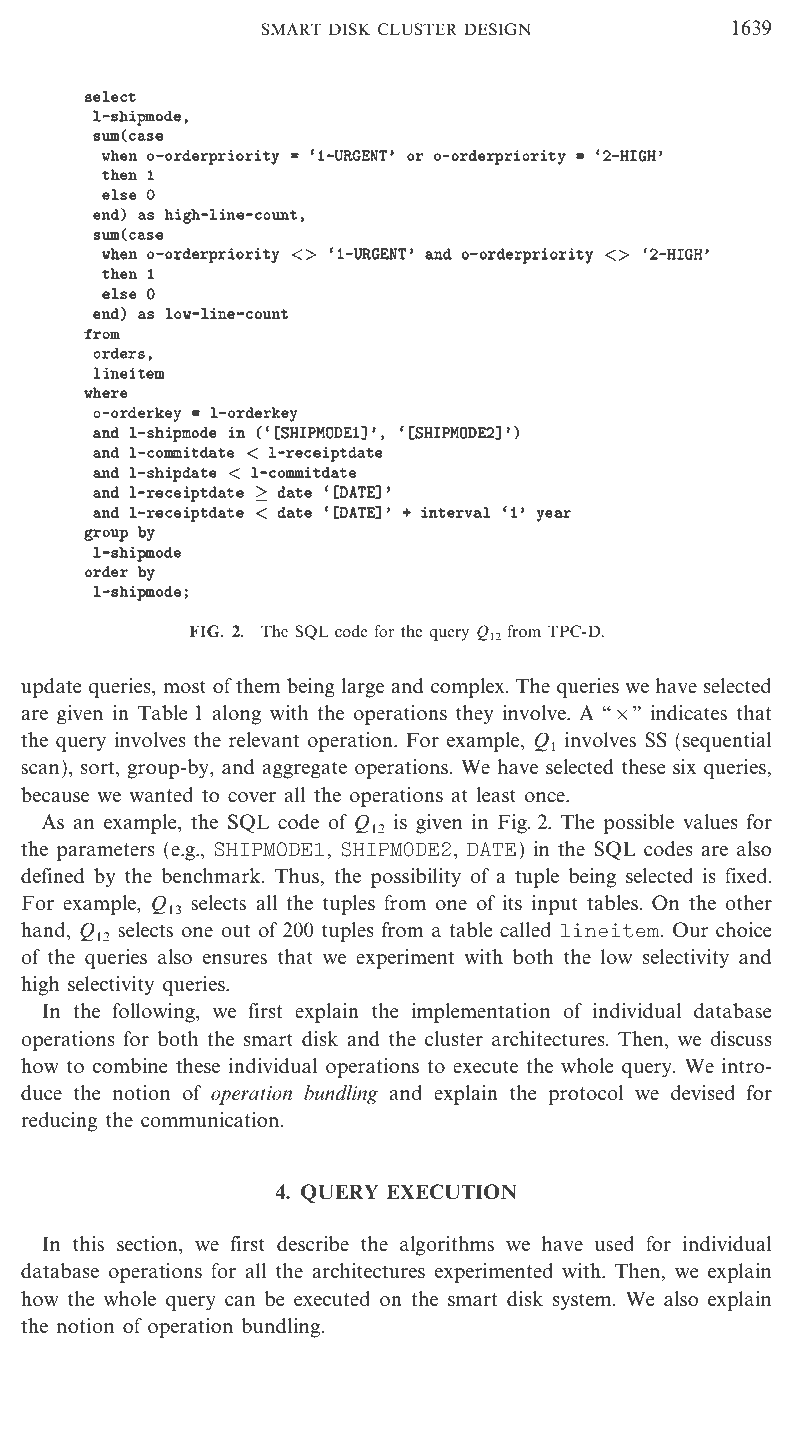 The image size is (792, 1446). What do you see at coordinates (106, 852) in the screenshot?
I see `parameters` at bounding box center [106, 852].
